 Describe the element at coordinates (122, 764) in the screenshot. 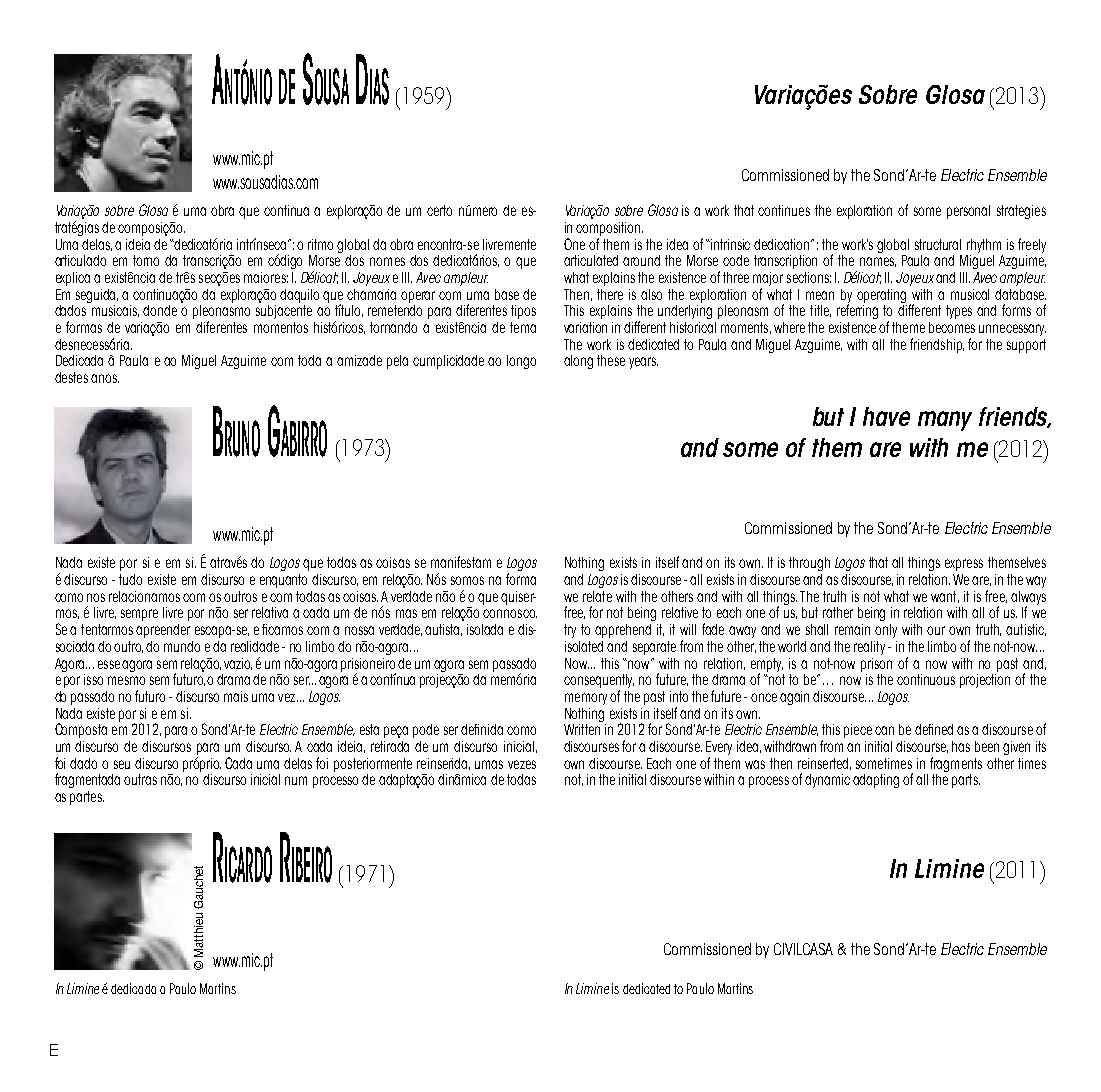

I see `seu` at that location.
